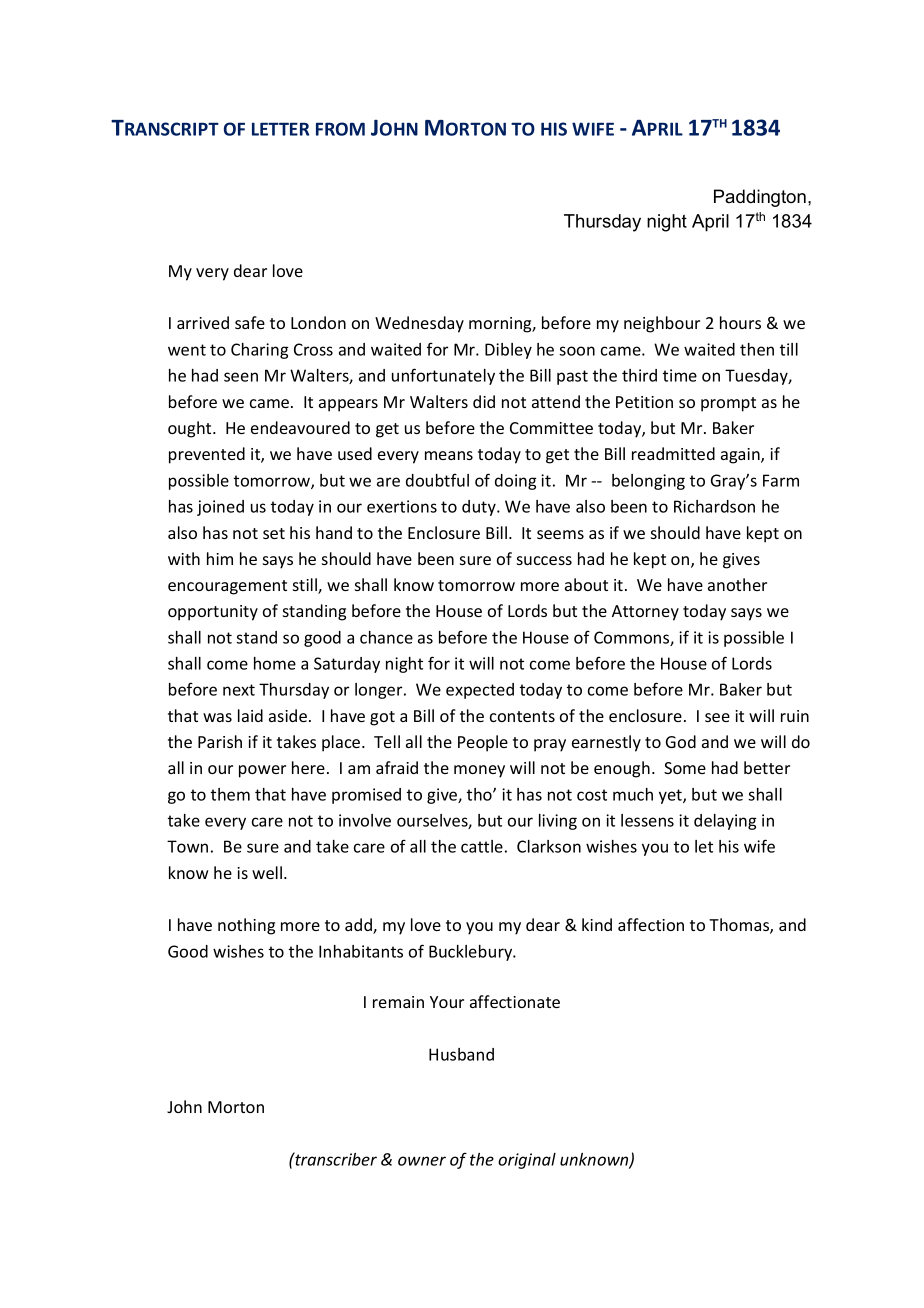  I want to click on original, so click(527, 1161).
